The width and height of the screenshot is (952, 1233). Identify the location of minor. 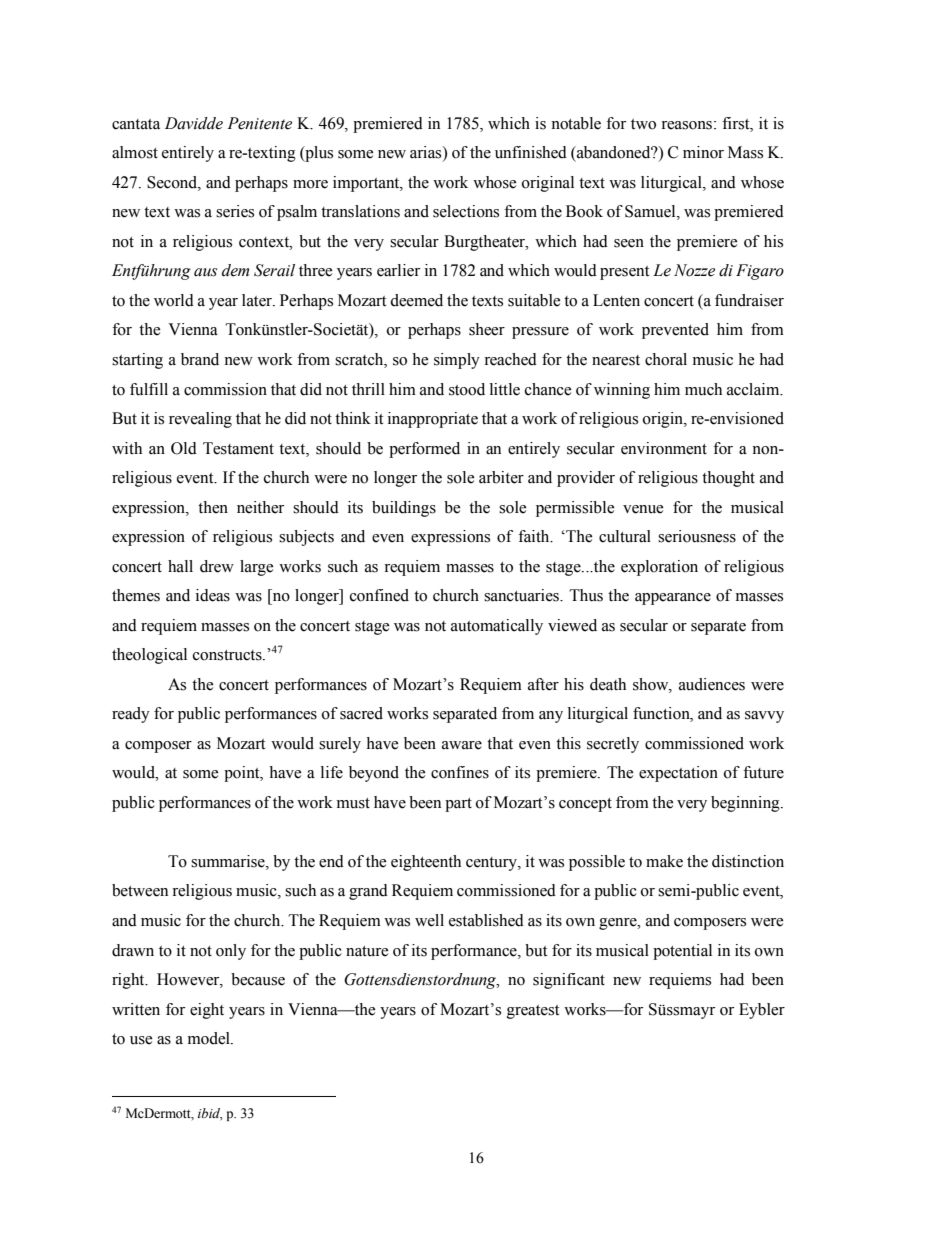
(703, 152).
